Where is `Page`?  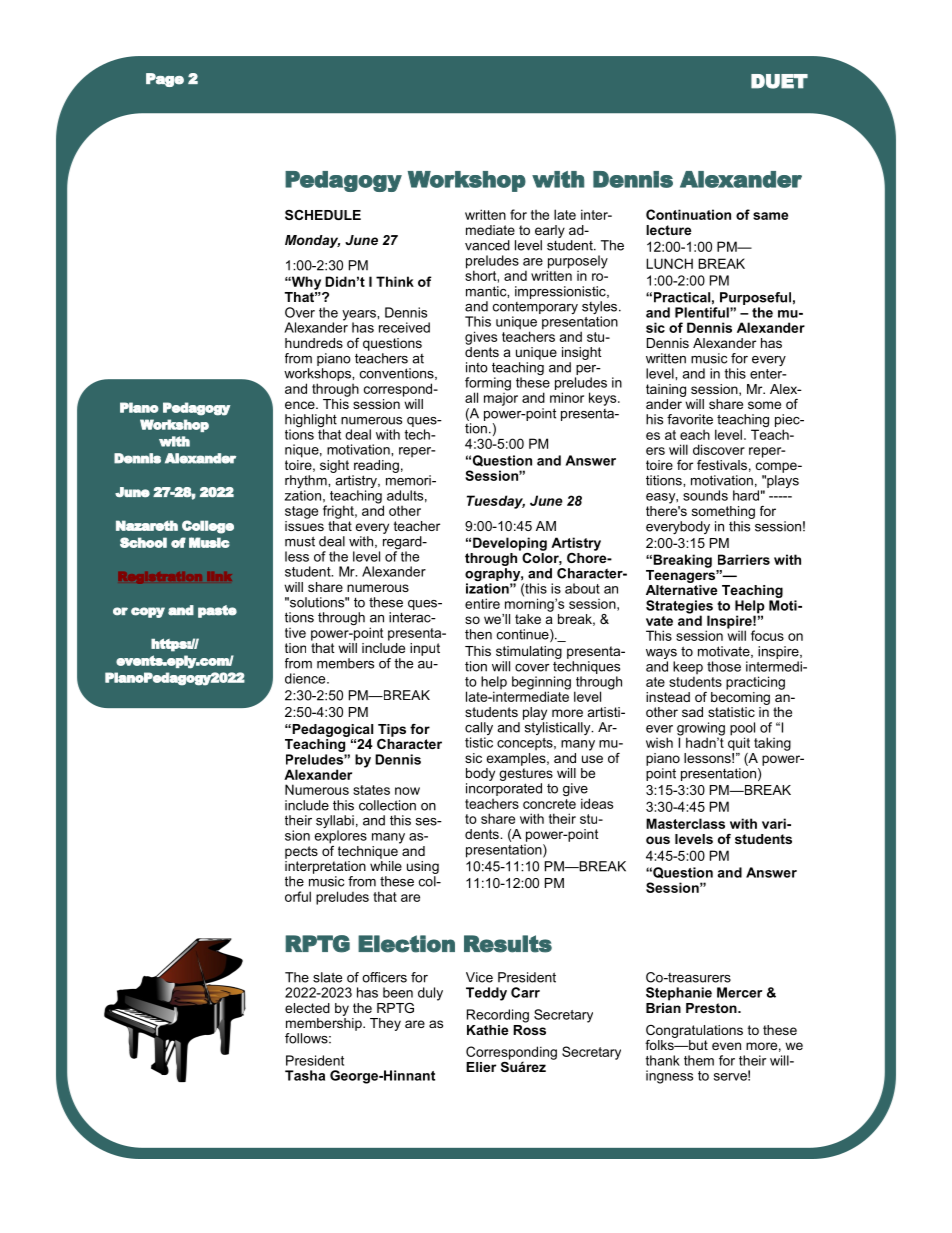 Page is located at coordinates (165, 80).
